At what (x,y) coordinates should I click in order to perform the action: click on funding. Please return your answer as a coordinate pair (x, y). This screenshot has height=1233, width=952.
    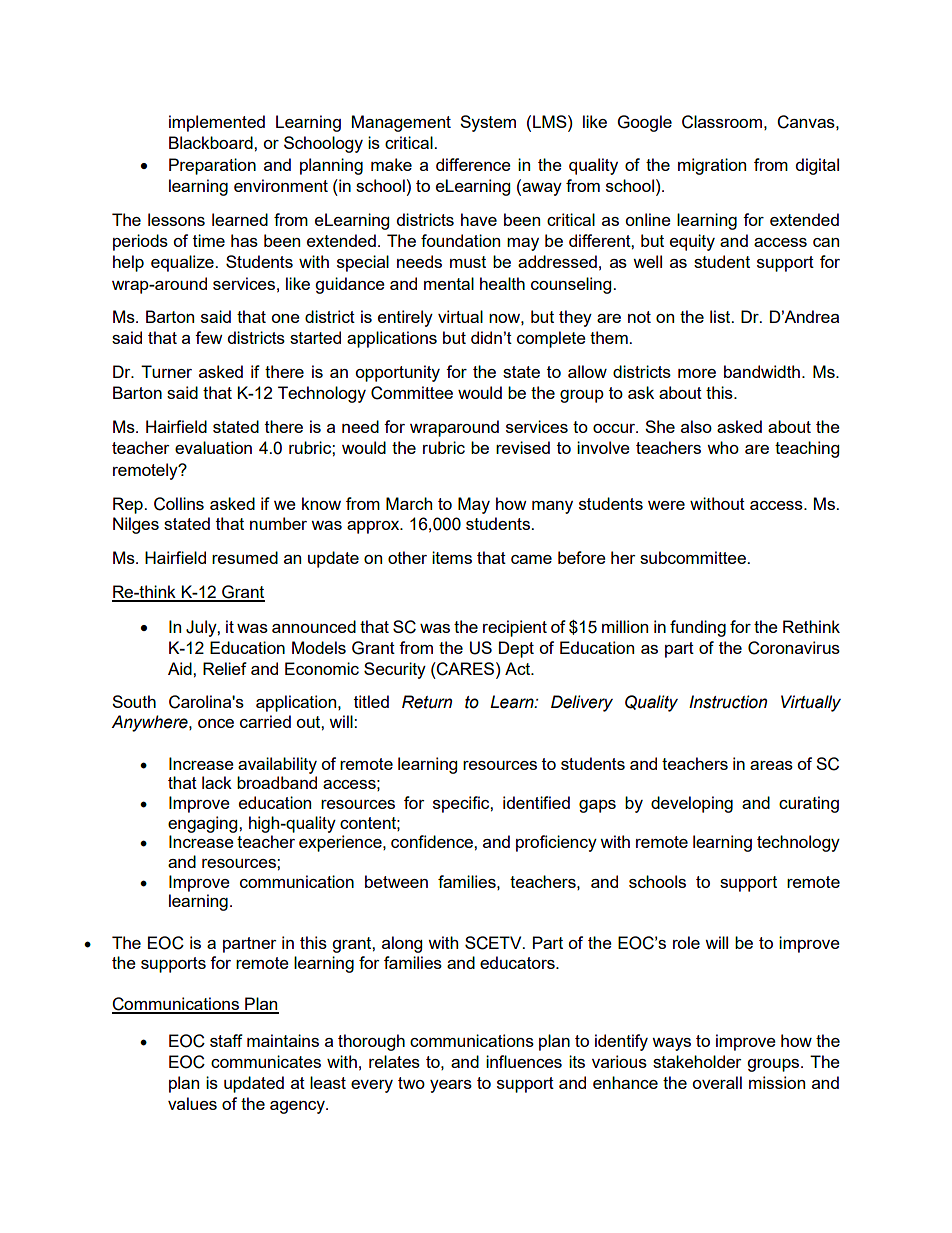
    Looking at the image, I should click on (698, 628).
